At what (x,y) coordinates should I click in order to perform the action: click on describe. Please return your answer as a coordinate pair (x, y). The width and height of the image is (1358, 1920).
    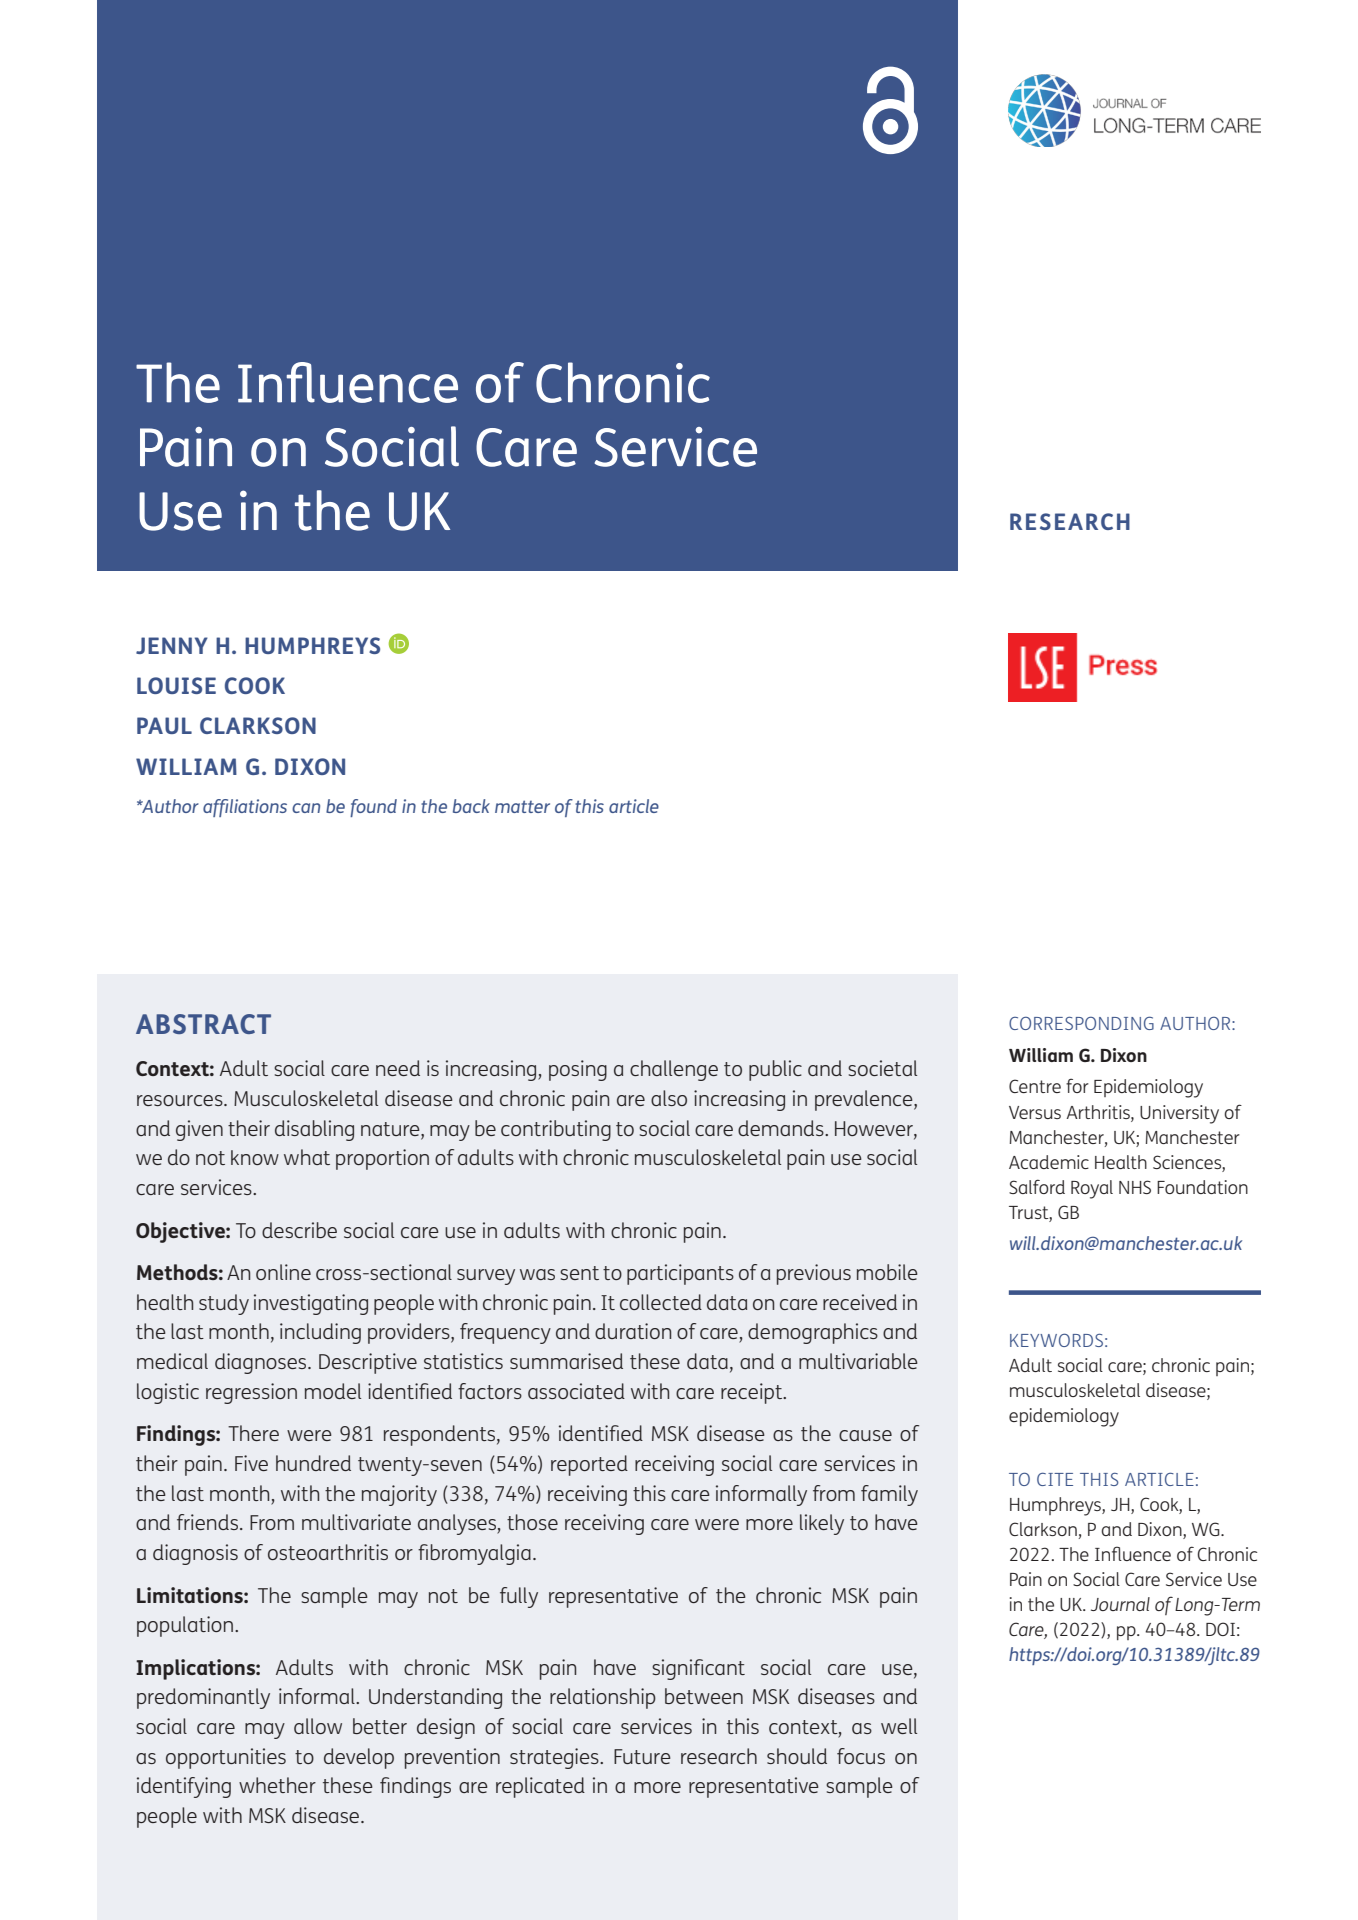
    Looking at the image, I should click on (299, 1230).
